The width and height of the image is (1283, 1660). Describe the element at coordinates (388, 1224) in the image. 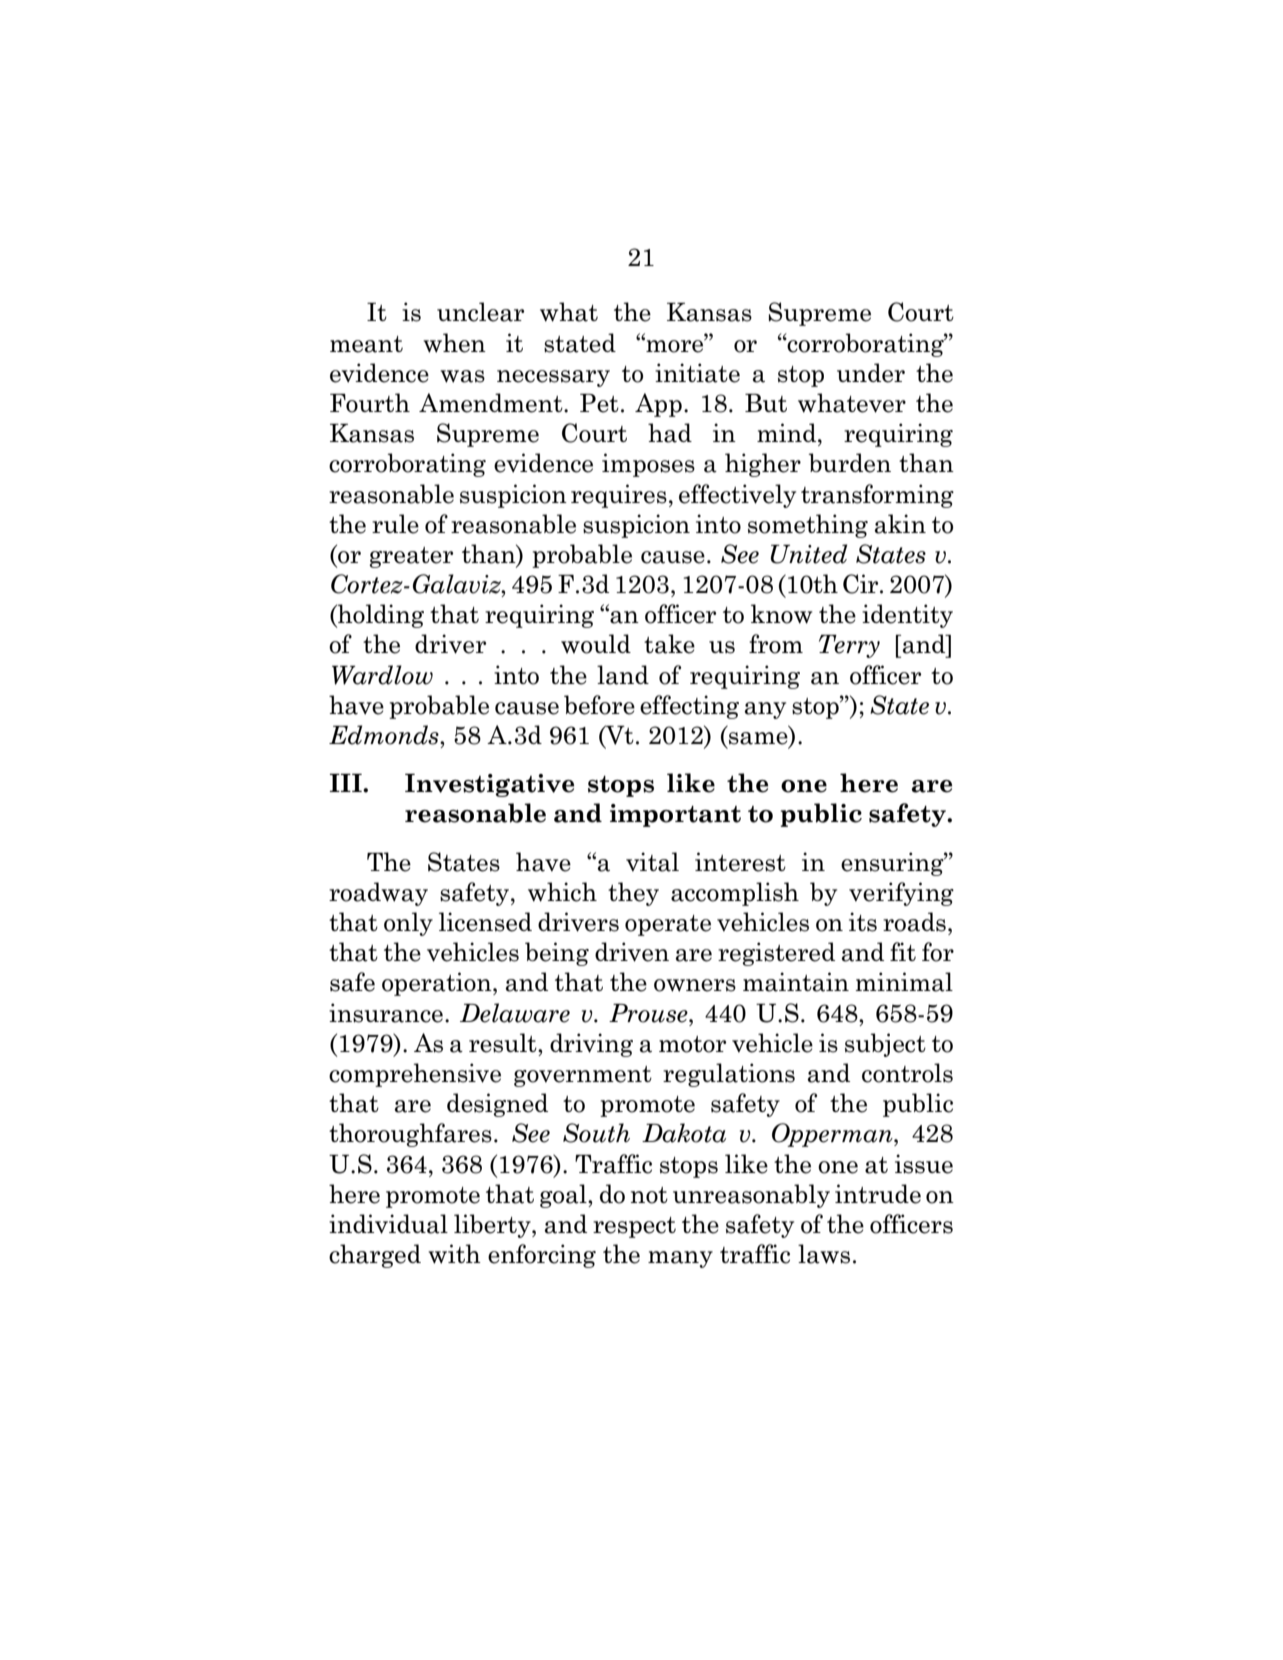

I see `individual` at that location.
